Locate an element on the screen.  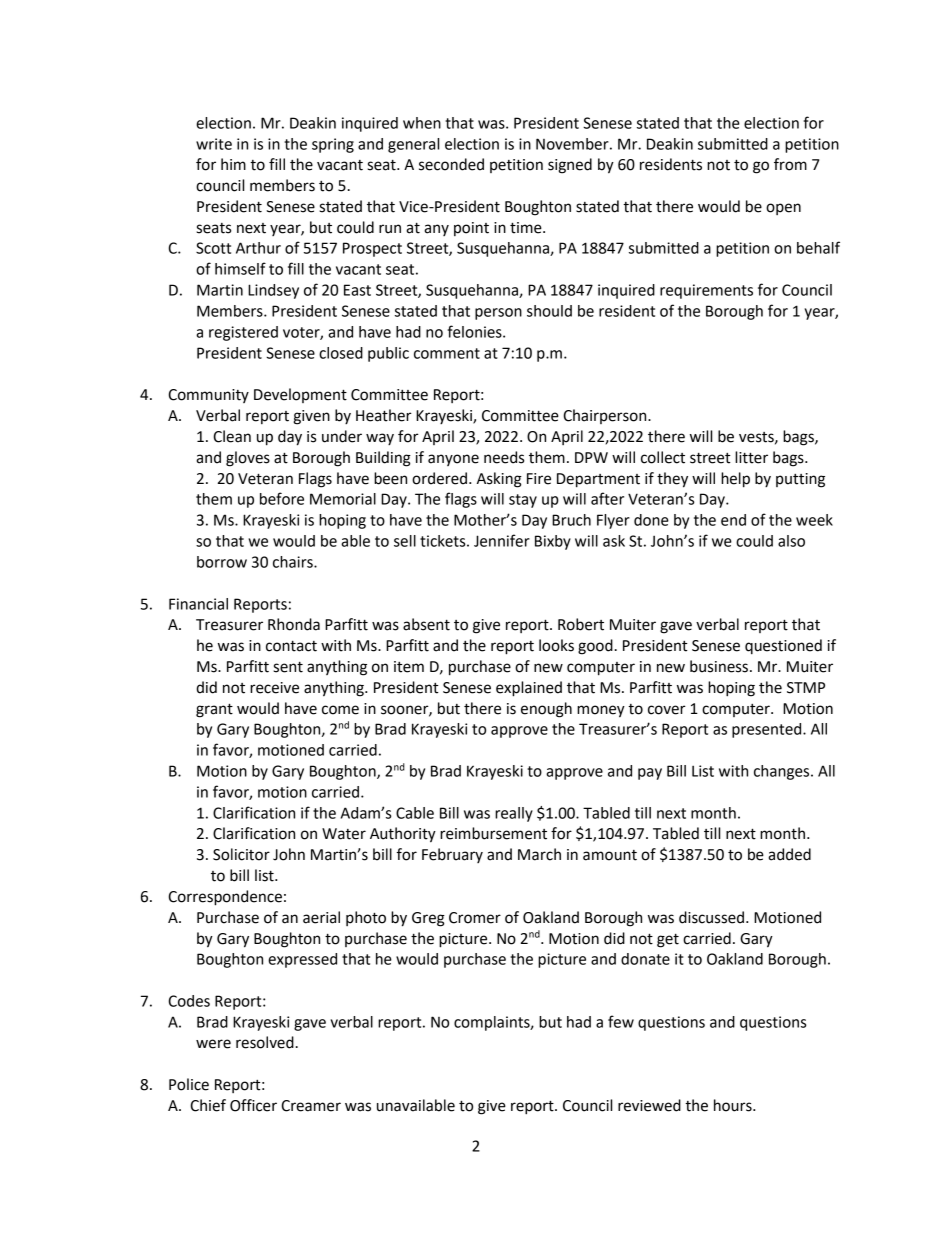
few is located at coordinates (621, 1021).
